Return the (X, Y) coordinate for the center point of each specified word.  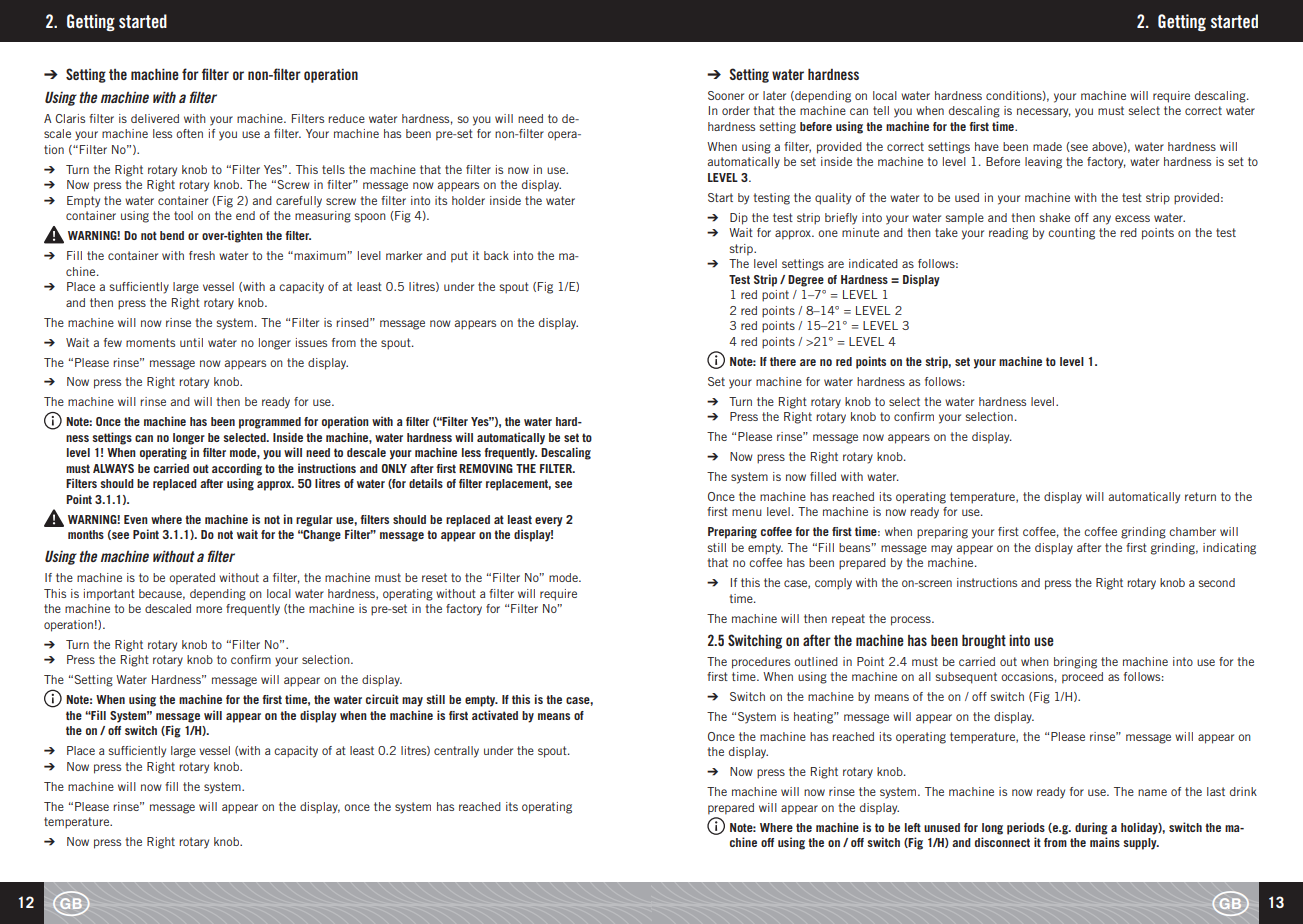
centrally (456, 752)
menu (747, 512)
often (189, 133)
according (237, 469)
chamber (1192, 531)
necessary (1044, 113)
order (736, 110)
